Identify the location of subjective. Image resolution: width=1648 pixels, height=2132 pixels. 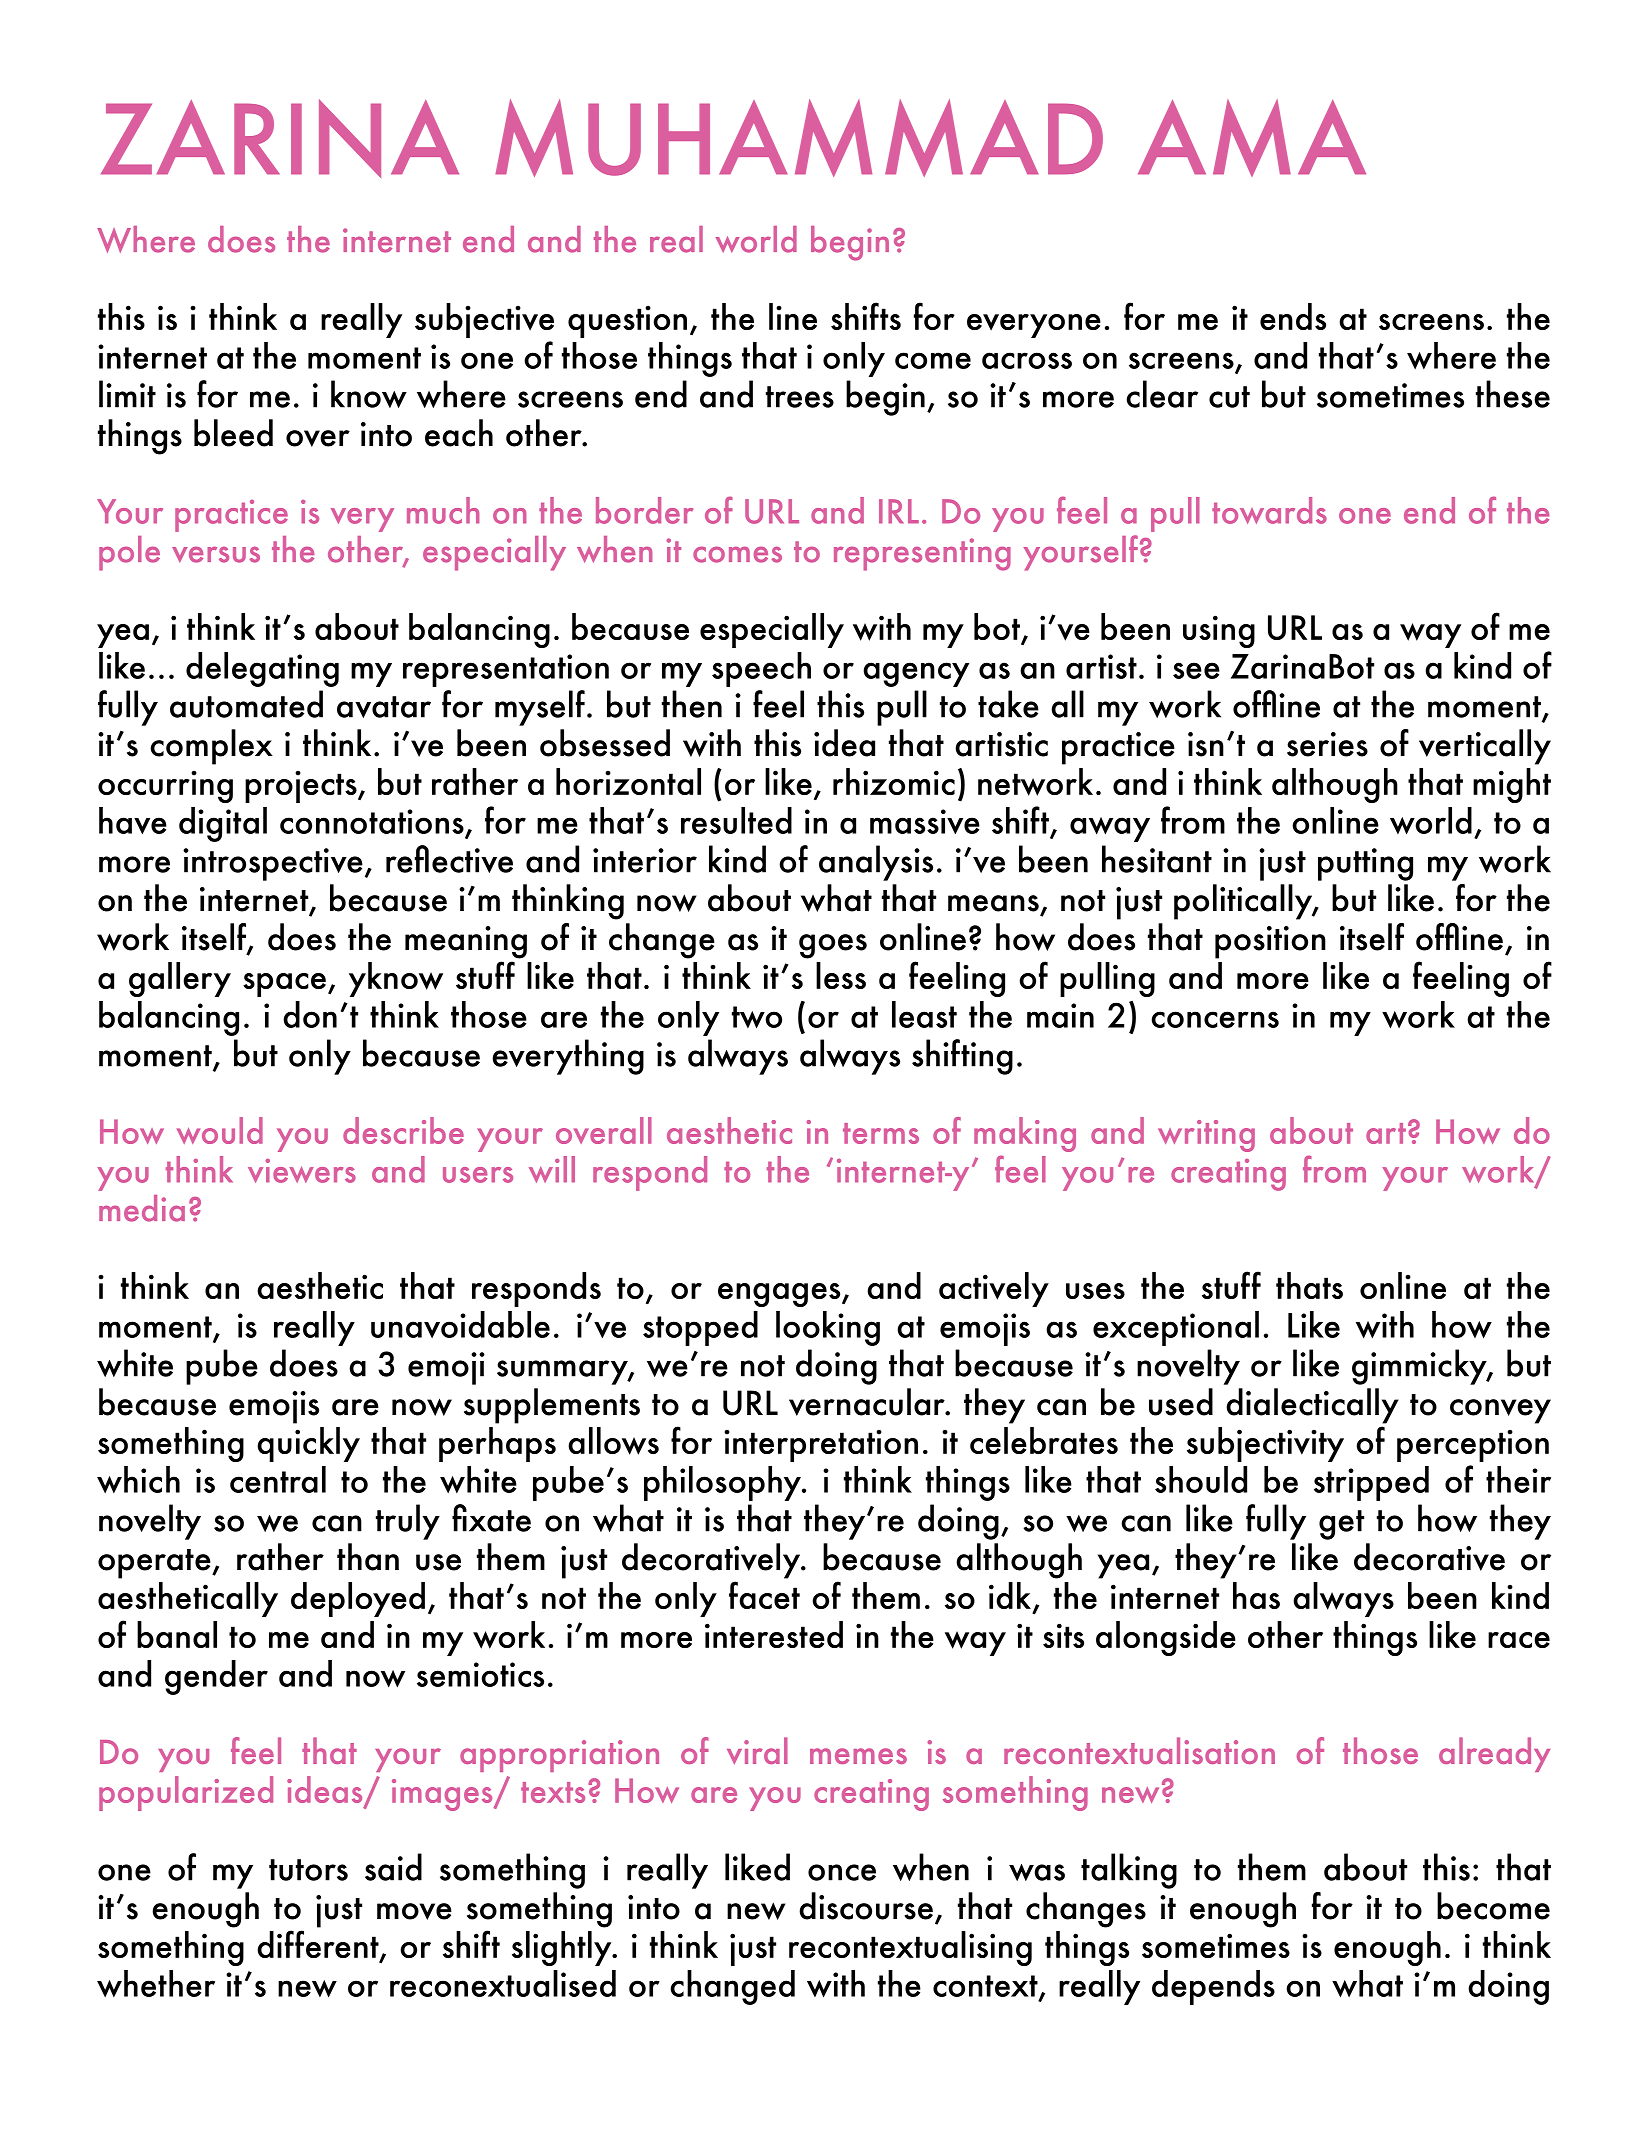
(484, 320).
